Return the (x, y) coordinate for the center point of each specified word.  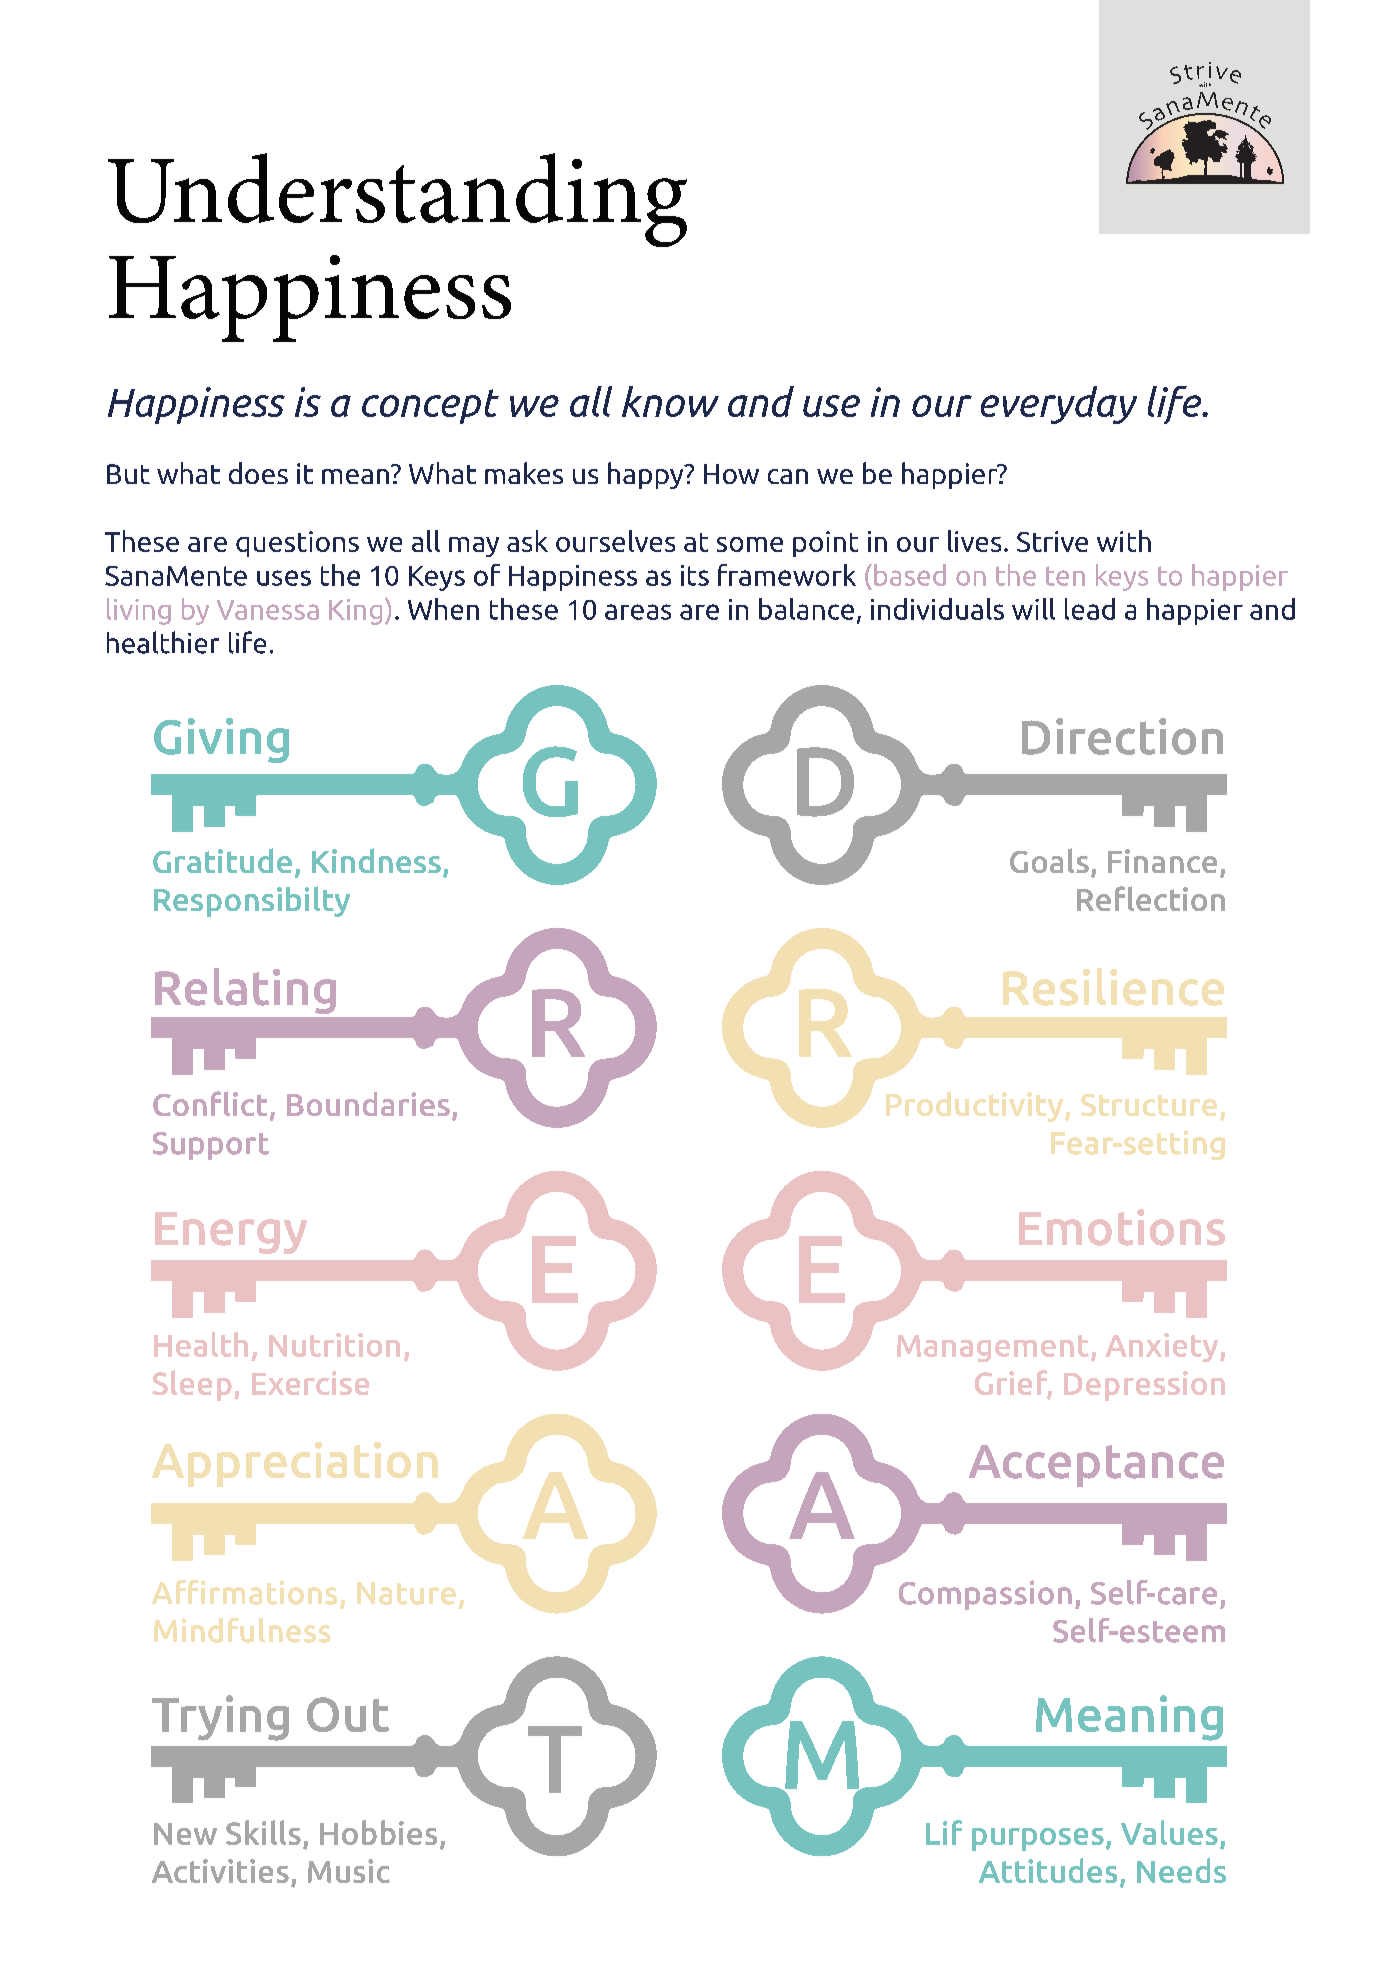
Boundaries (368, 1104)
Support (211, 1146)
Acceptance (1096, 1466)
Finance (1162, 861)
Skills (263, 1832)
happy (647, 475)
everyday (1059, 405)
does (258, 473)
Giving (221, 740)
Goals (1049, 860)
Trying (220, 1718)
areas (638, 612)
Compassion (985, 1595)
